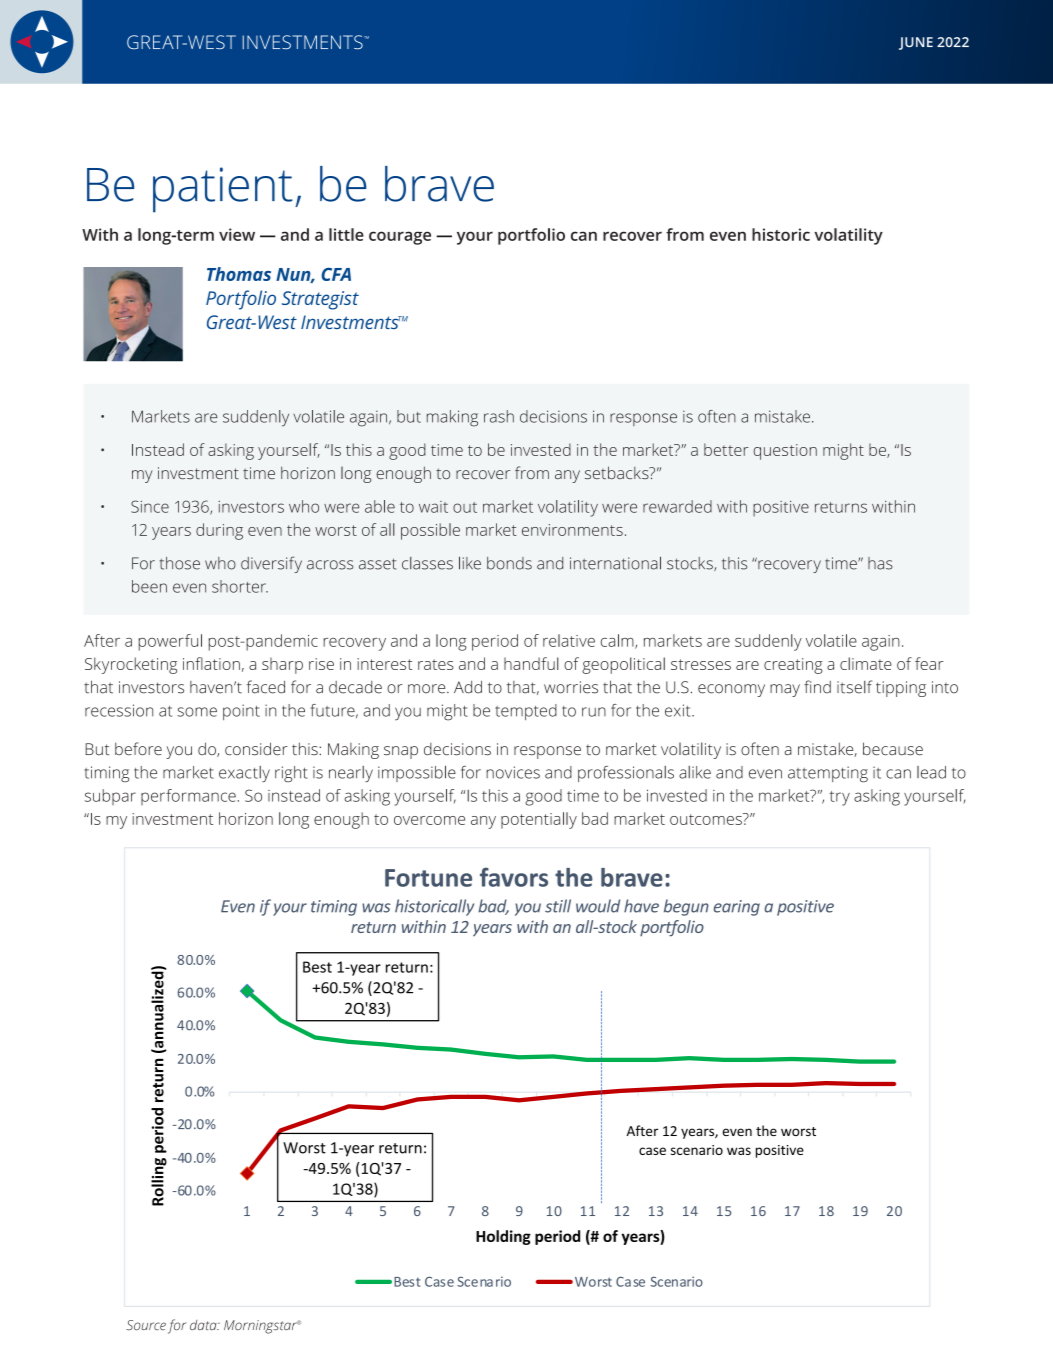  I want to click on performance, so click(188, 797).
